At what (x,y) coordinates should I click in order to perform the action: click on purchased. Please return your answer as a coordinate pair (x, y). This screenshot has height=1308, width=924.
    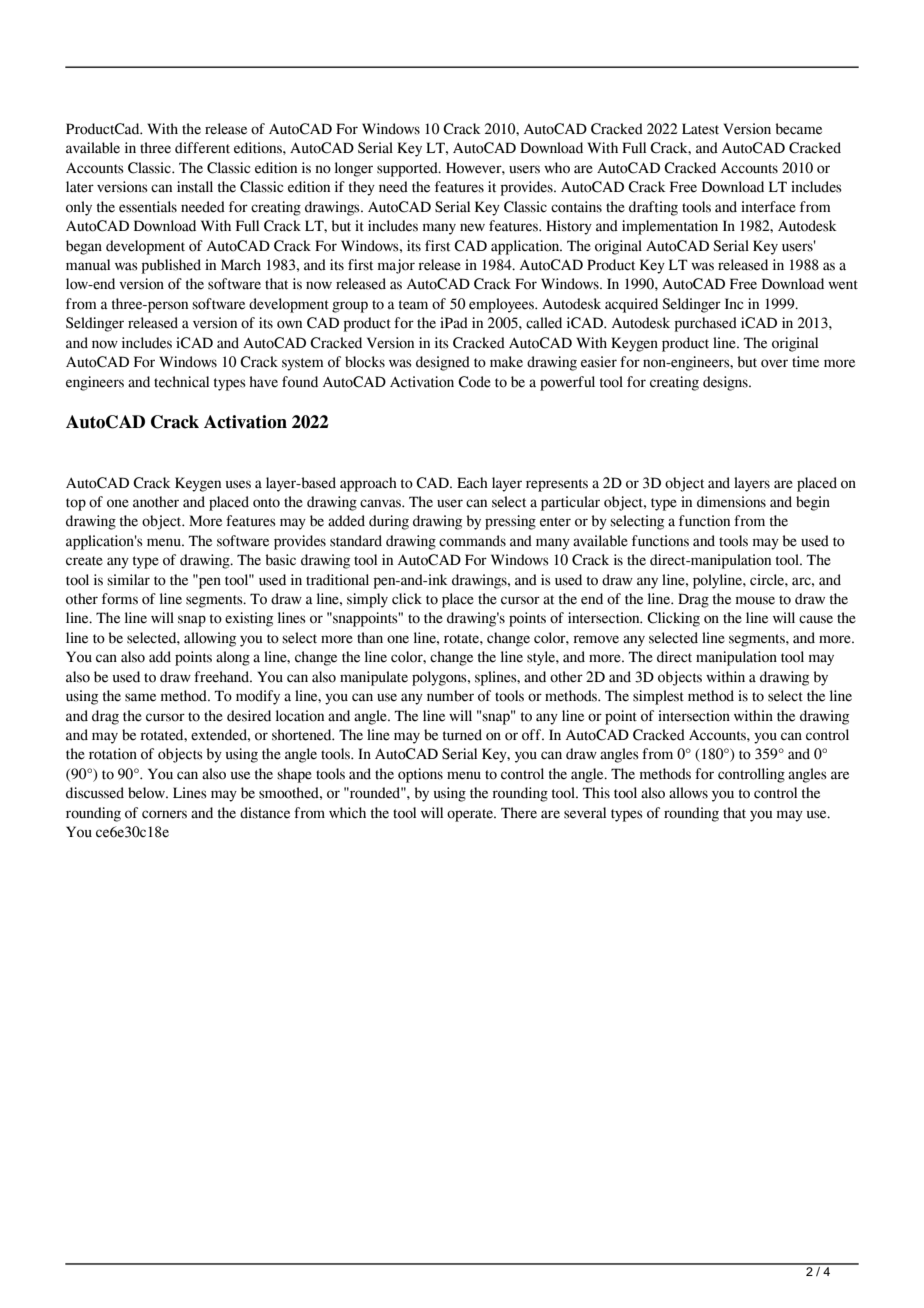
    Looking at the image, I should click on (706, 324).
